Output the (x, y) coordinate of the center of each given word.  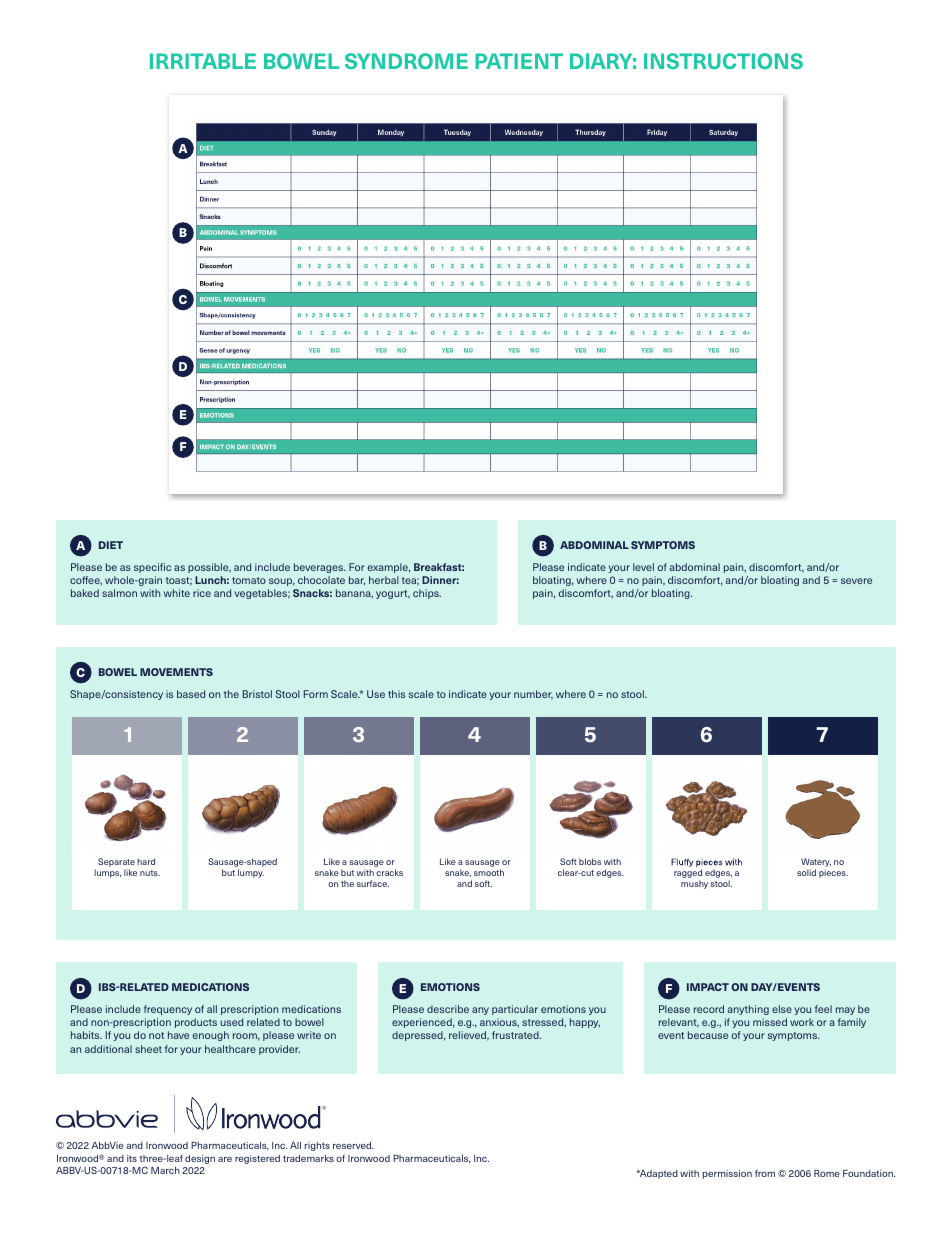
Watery (816, 862)
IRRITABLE (203, 61)
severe (856, 581)
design (200, 1159)
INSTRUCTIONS (723, 61)
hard (146, 861)
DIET (111, 545)
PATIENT (519, 61)
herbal (384, 580)
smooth (489, 872)
